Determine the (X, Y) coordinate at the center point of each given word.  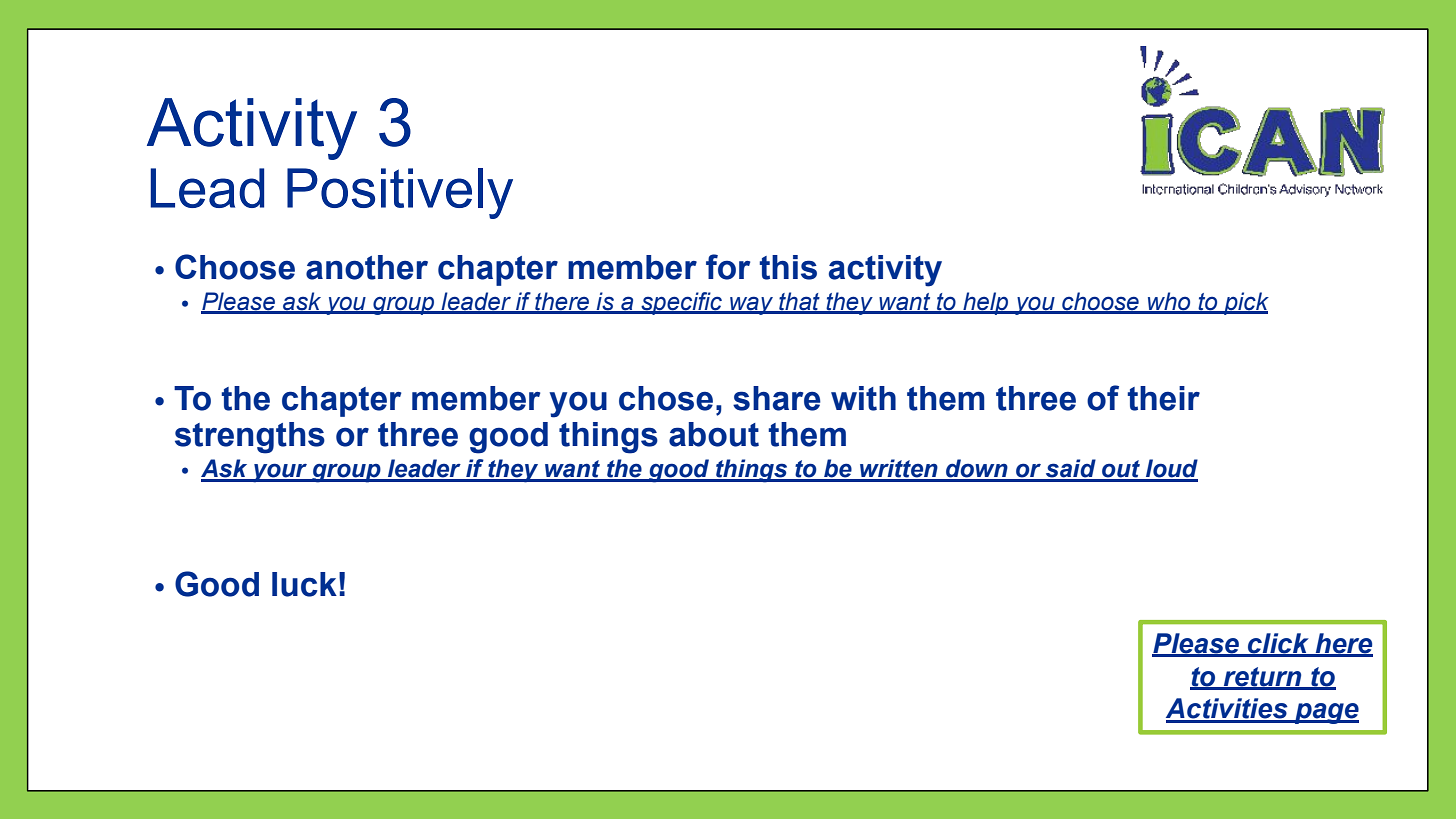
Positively (400, 193)
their (1163, 398)
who (1169, 302)
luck (304, 584)
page (1326, 713)
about (714, 434)
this (788, 267)
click (1278, 644)
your (280, 473)
